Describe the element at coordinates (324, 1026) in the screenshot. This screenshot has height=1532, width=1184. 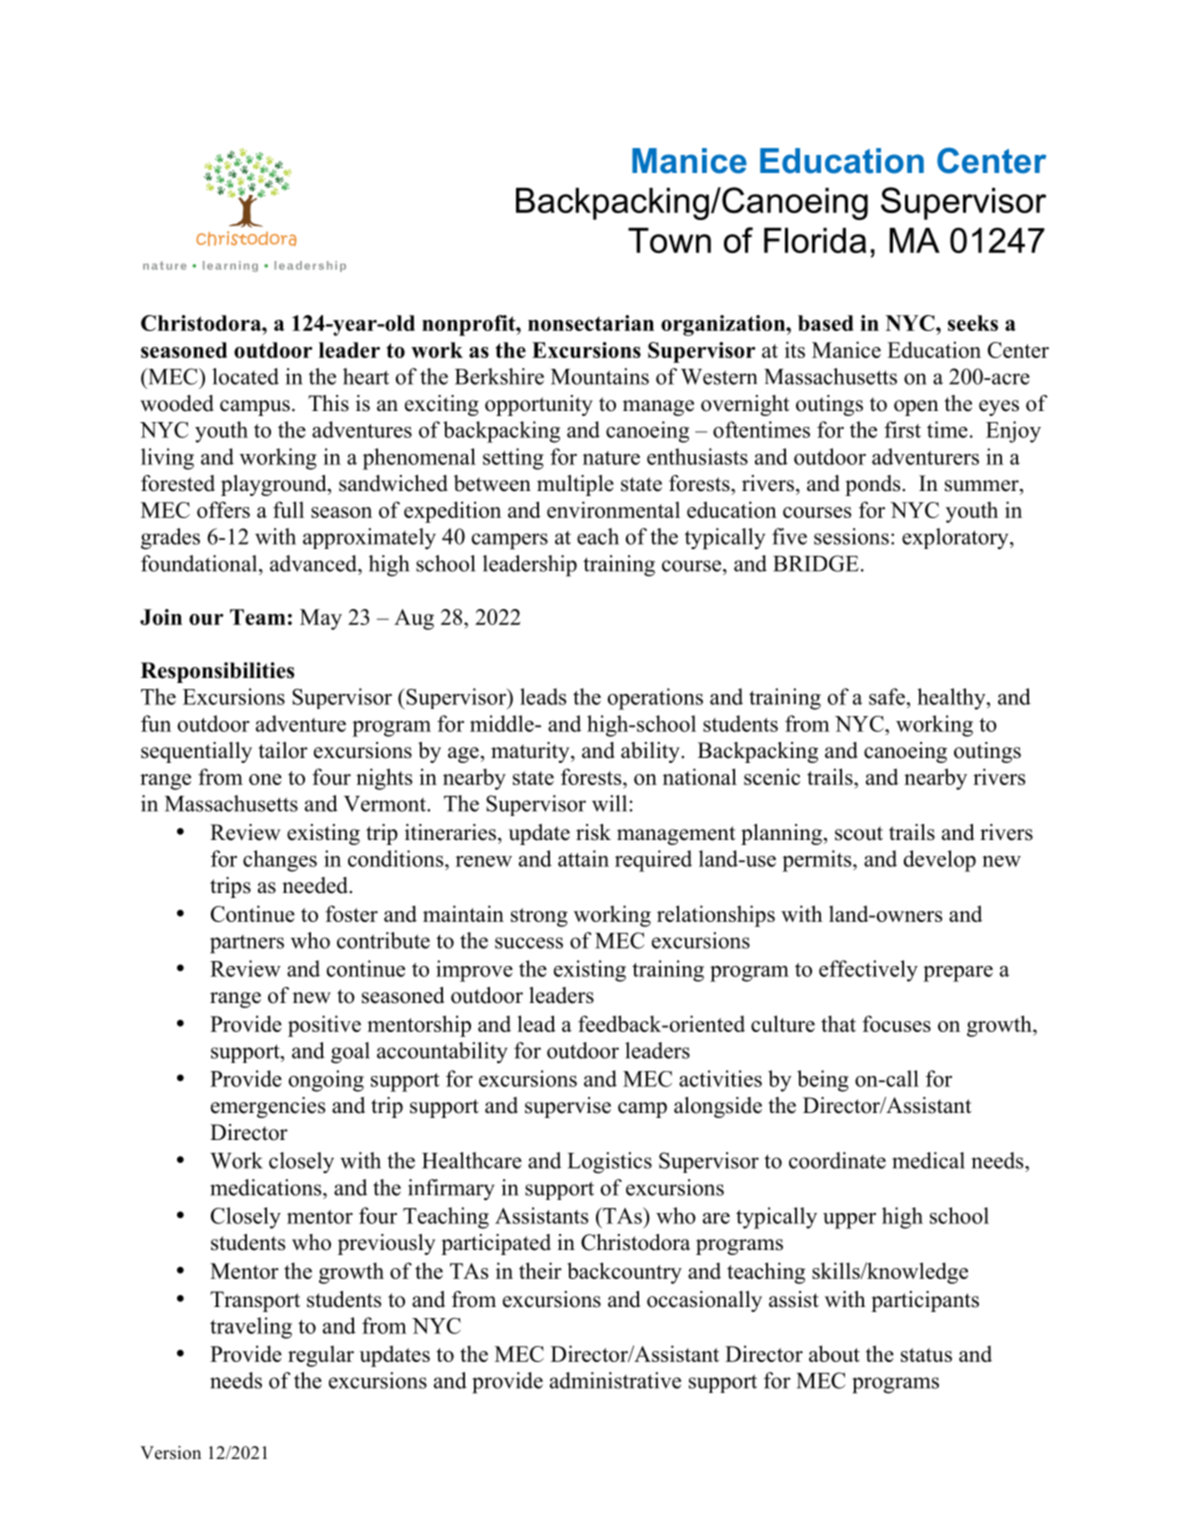
I see `positive` at that location.
